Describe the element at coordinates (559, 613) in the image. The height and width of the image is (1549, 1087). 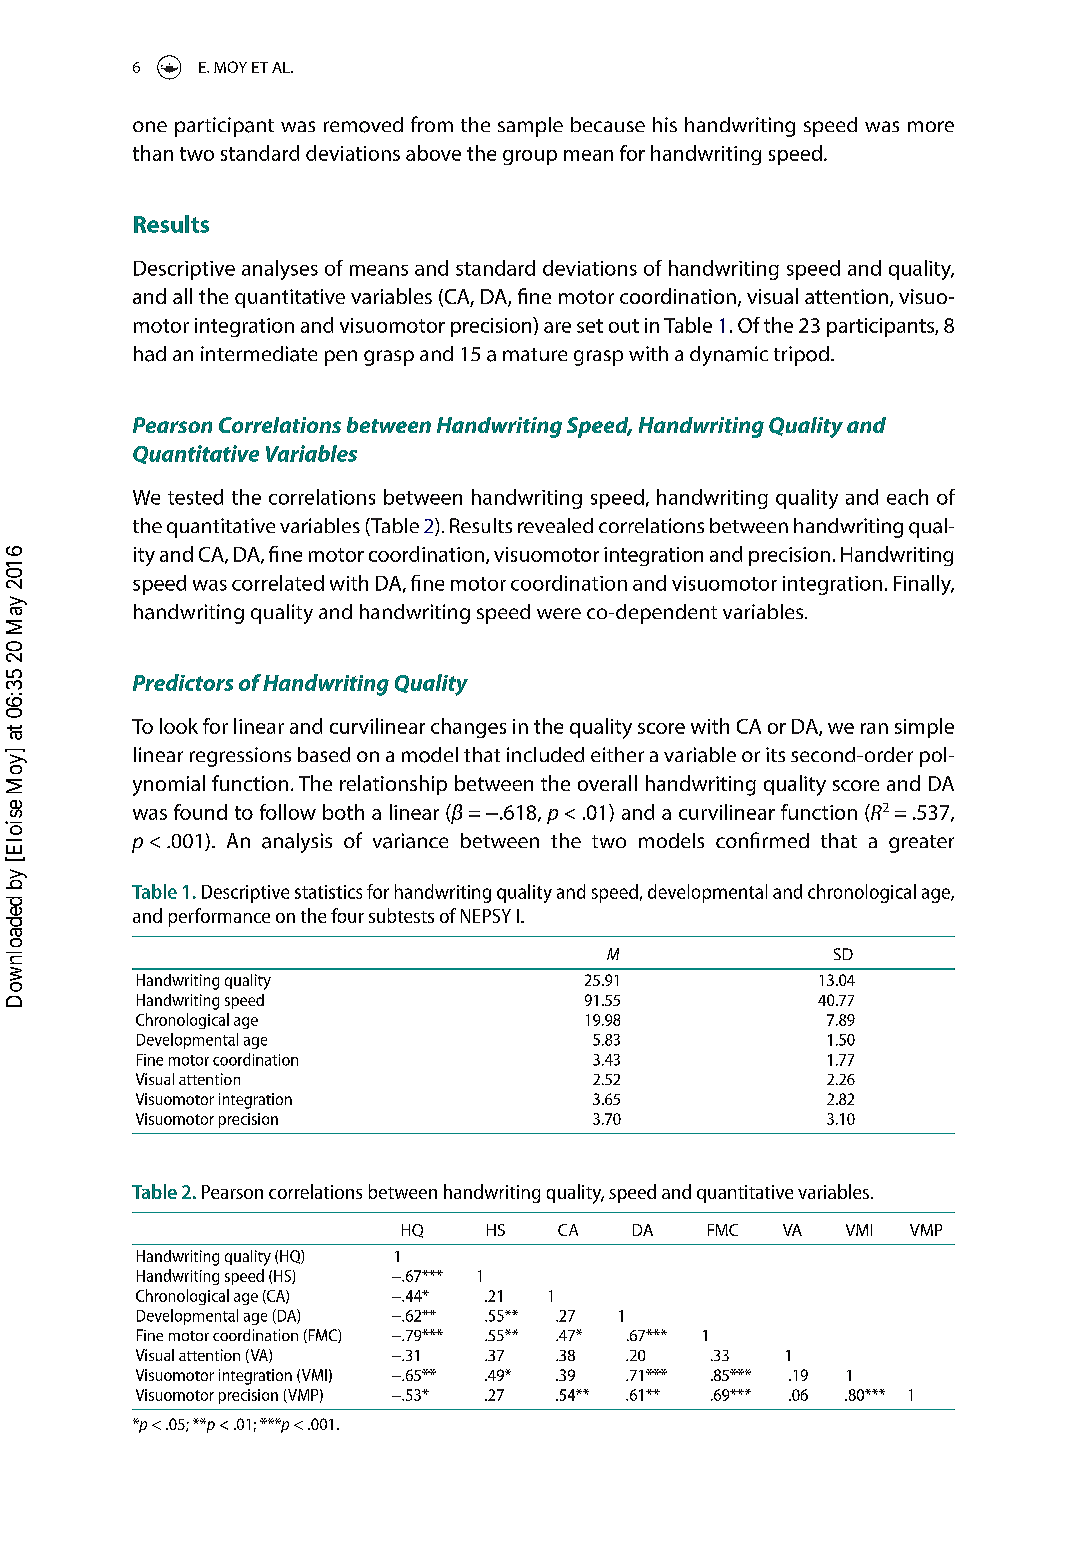
I see `were` at that location.
